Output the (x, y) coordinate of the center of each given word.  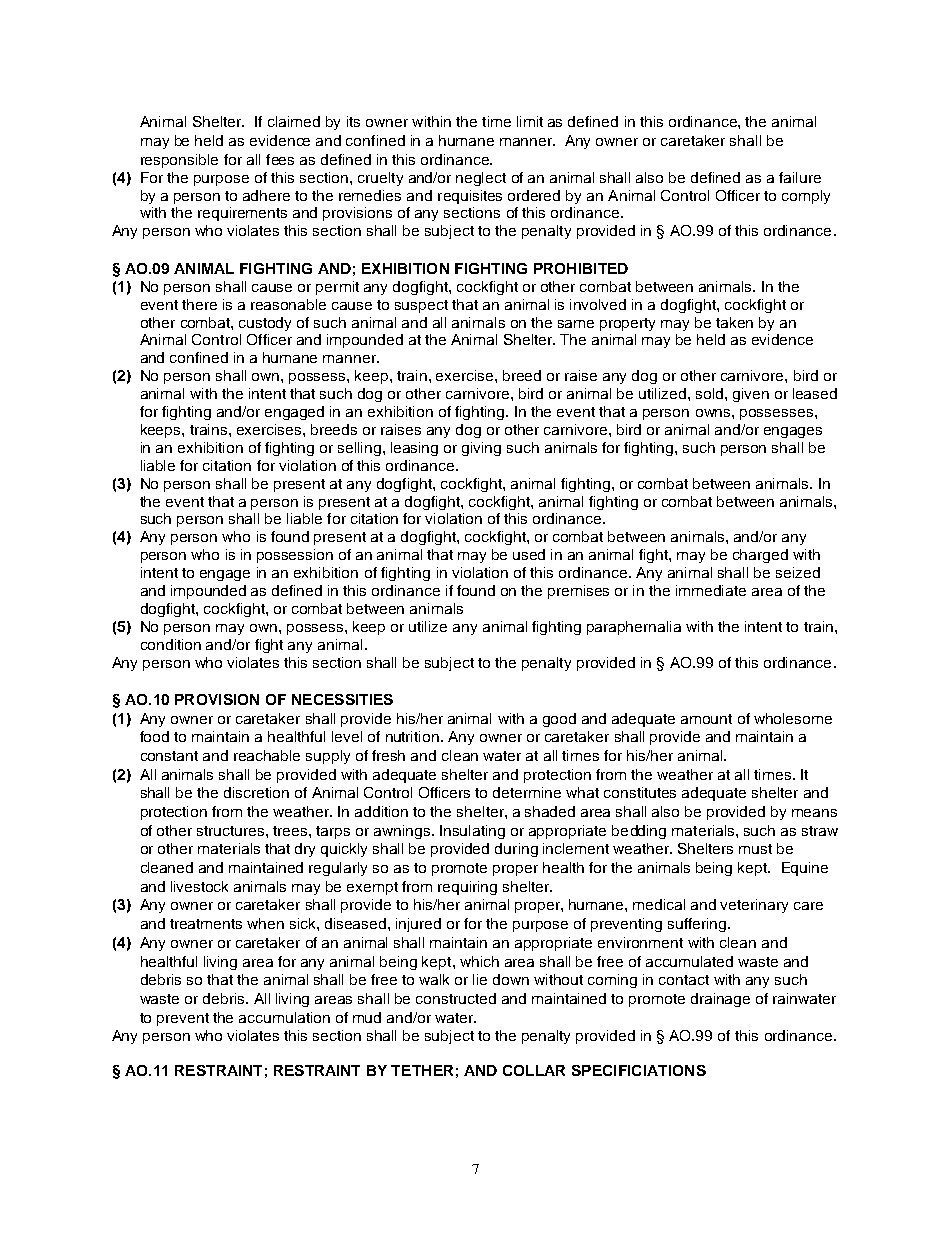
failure (800, 177)
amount (706, 719)
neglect (481, 179)
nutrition (414, 736)
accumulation (284, 1017)
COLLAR (534, 1070)
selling (359, 449)
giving (481, 449)
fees (280, 159)
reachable (267, 755)
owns (714, 413)
